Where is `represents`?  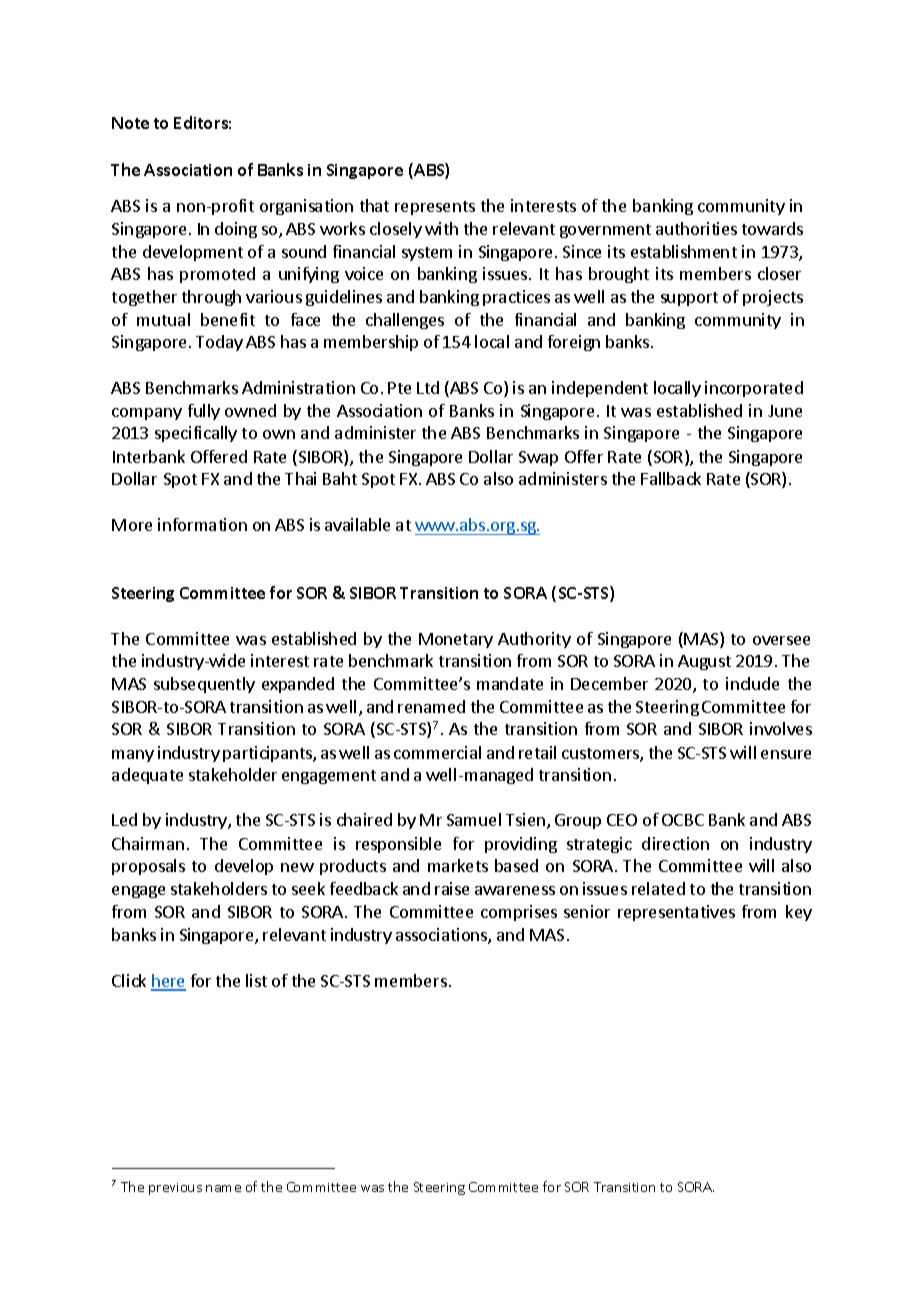
represents is located at coordinates (435, 208).
